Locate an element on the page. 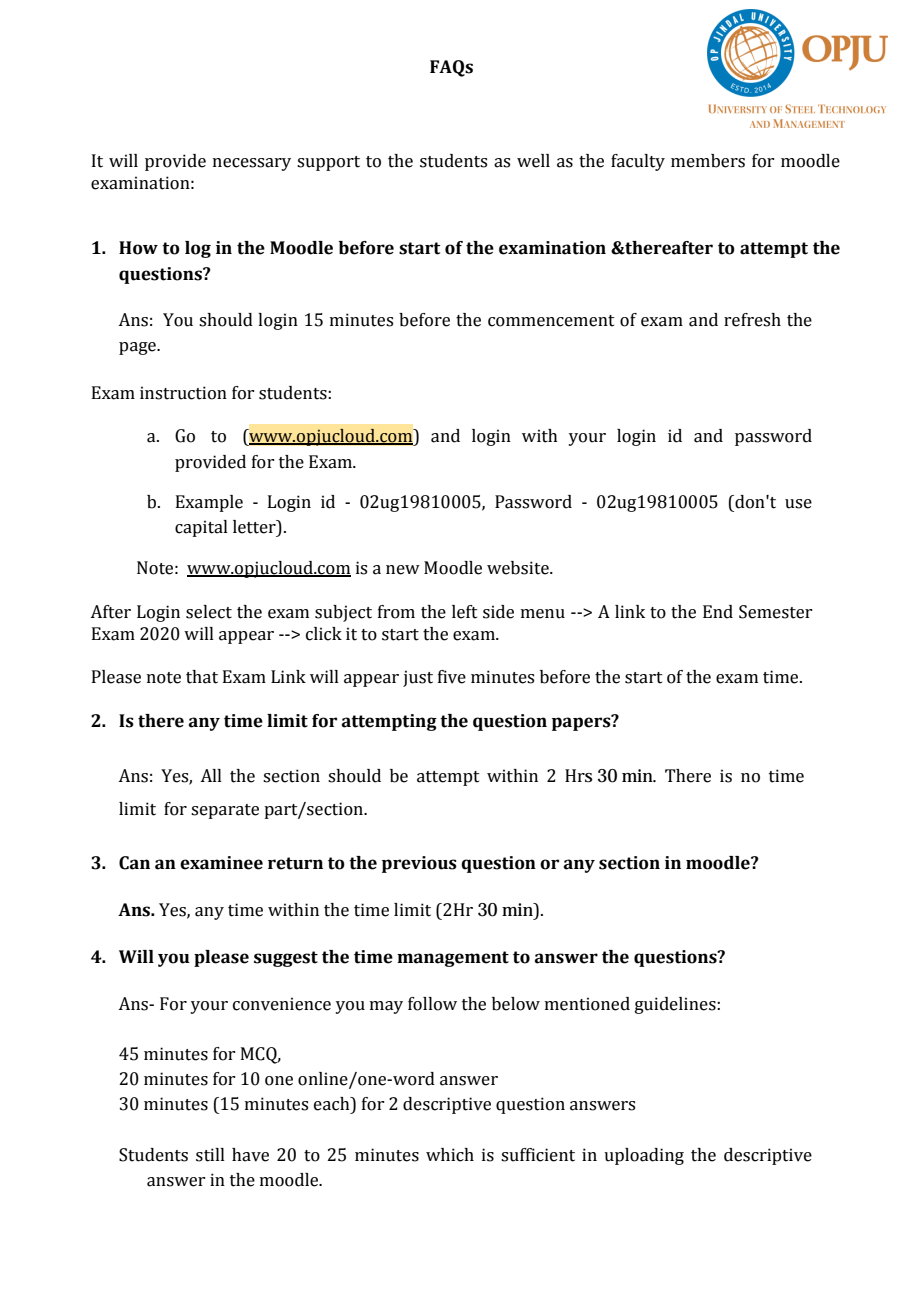 The height and width of the image is (1309, 924). five is located at coordinates (452, 677).
